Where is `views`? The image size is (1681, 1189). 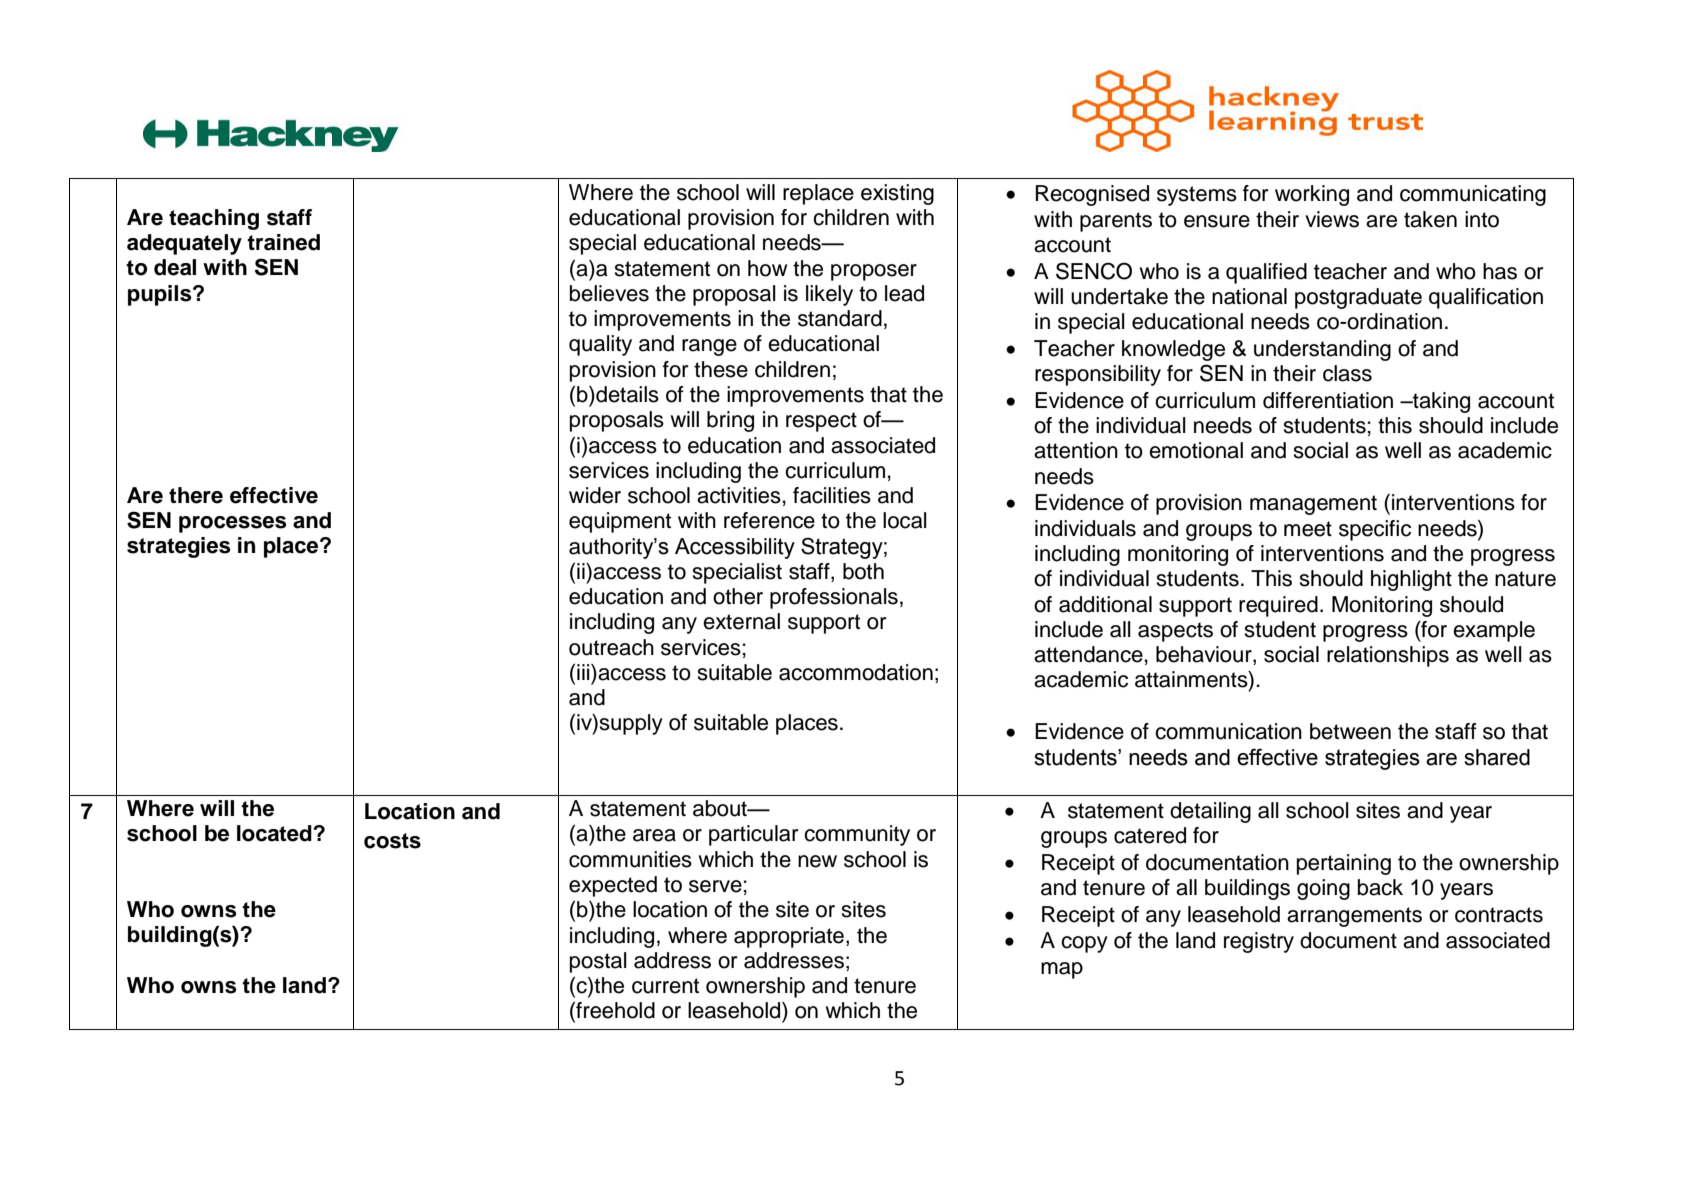
views is located at coordinates (1332, 219).
